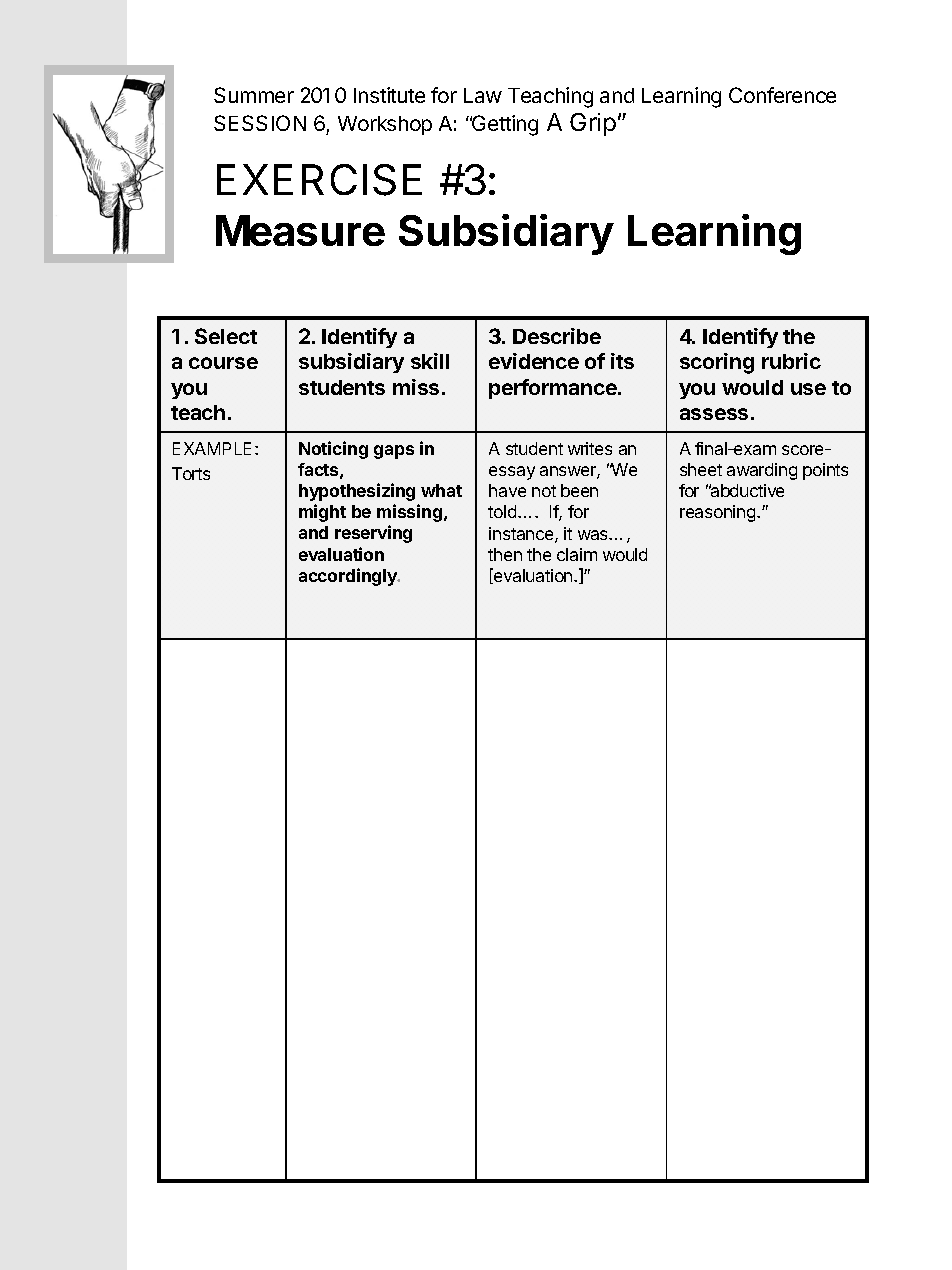  Describe the element at coordinates (349, 577) in the screenshot. I see `accordingly` at that location.
